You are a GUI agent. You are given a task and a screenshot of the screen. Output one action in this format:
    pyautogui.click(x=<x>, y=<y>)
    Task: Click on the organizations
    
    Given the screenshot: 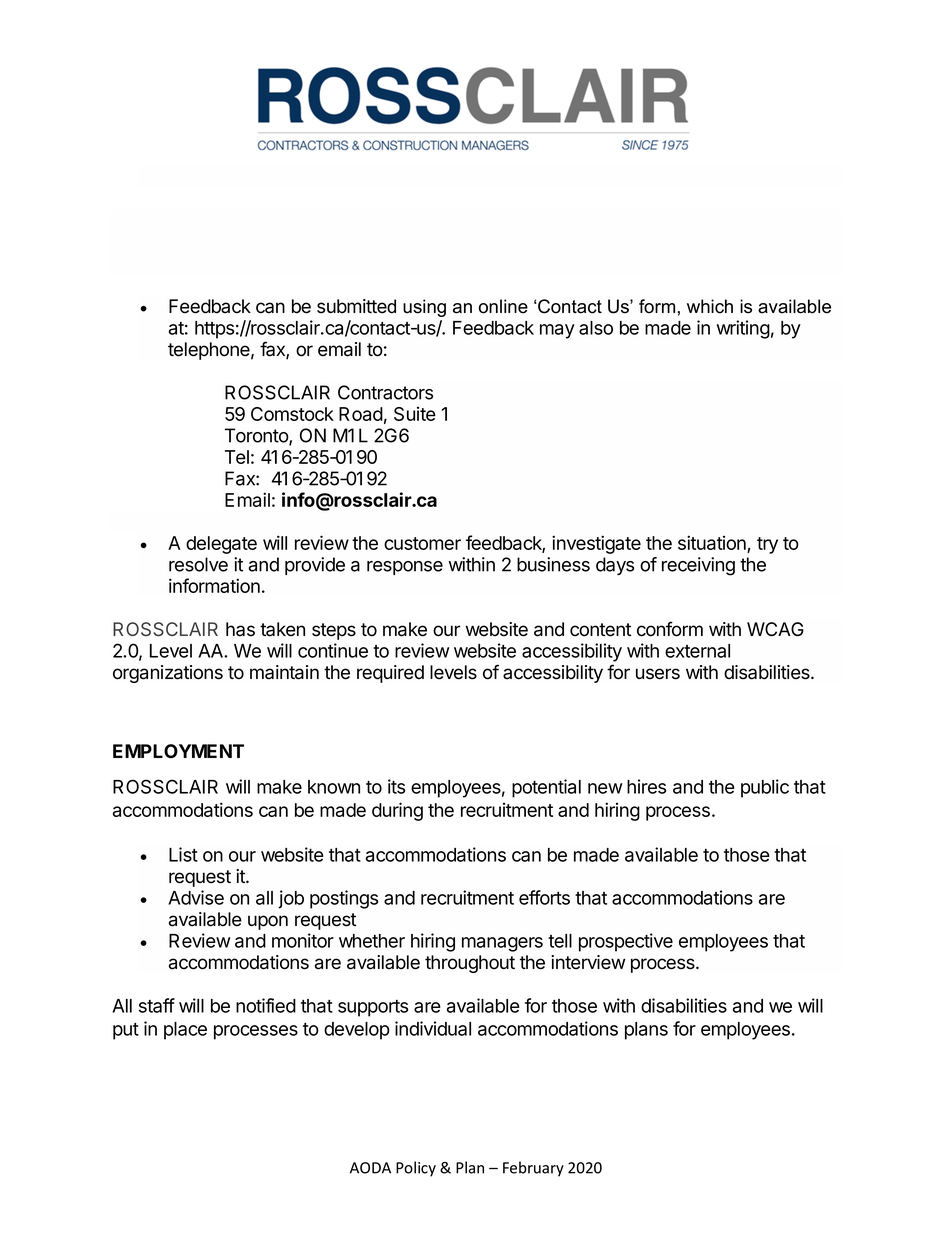 What is the action you would take?
    pyautogui.click(x=168, y=674)
